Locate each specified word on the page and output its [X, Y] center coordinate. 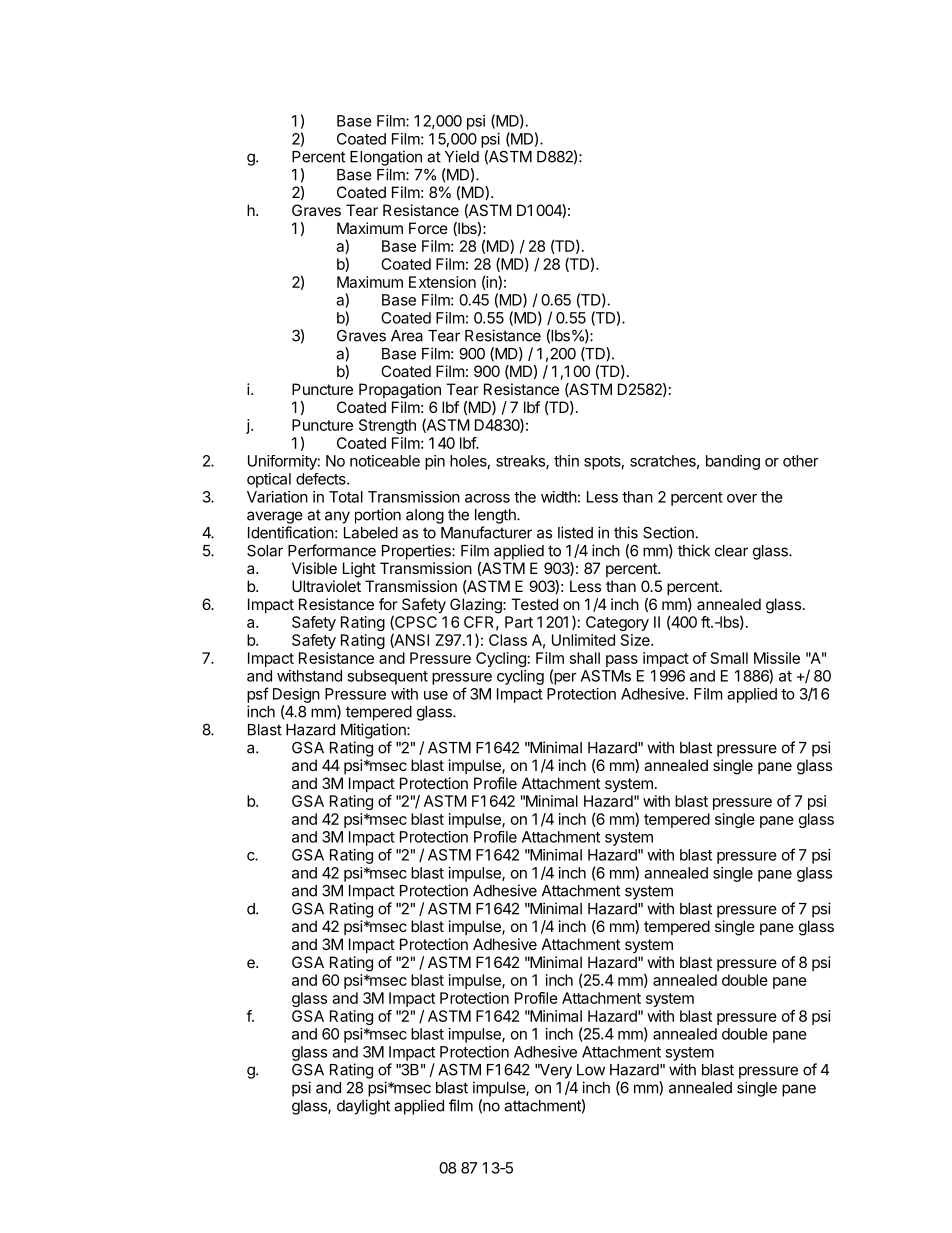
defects [322, 479]
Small [729, 658]
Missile [777, 658]
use [436, 695]
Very [555, 1071]
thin [566, 461]
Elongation [386, 158]
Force [428, 228]
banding [733, 462]
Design [296, 695]
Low [591, 1070]
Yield [462, 156]
